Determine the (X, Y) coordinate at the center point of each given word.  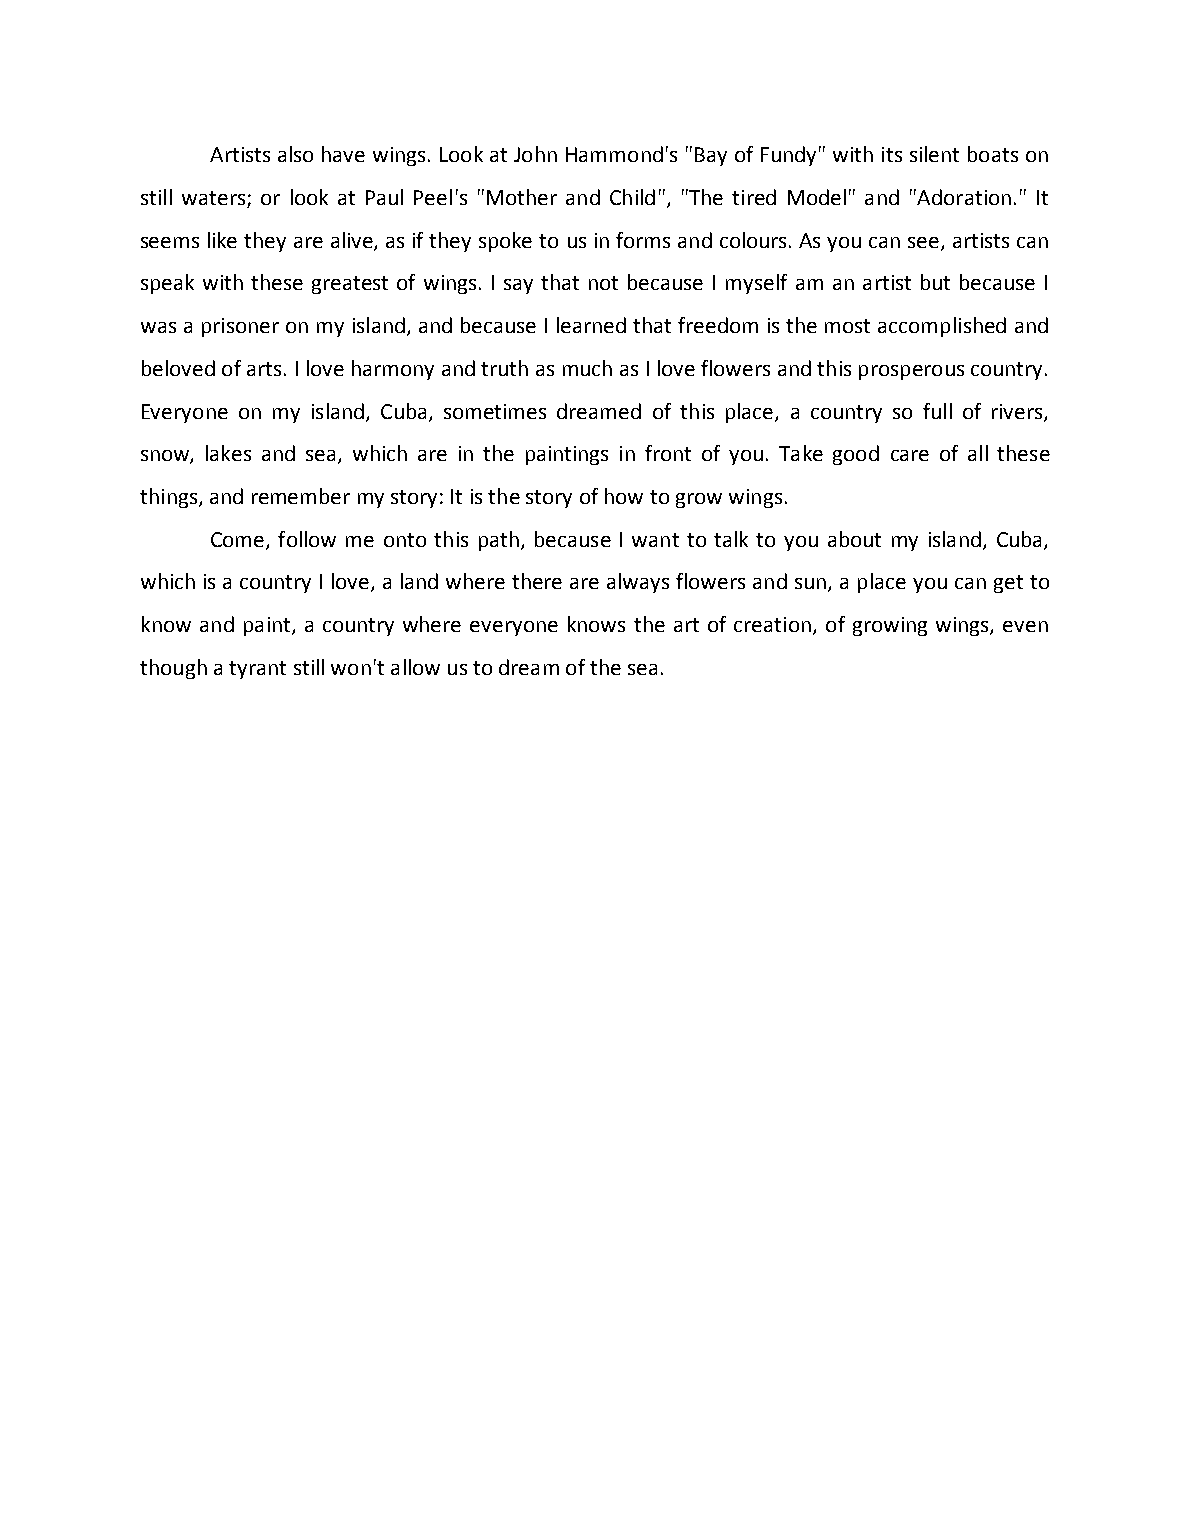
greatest (350, 285)
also (295, 154)
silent (934, 154)
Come (237, 539)
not (603, 283)
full (937, 411)
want (655, 540)
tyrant (257, 670)
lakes (228, 453)
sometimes (495, 411)
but (935, 282)
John (535, 154)
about (854, 539)
